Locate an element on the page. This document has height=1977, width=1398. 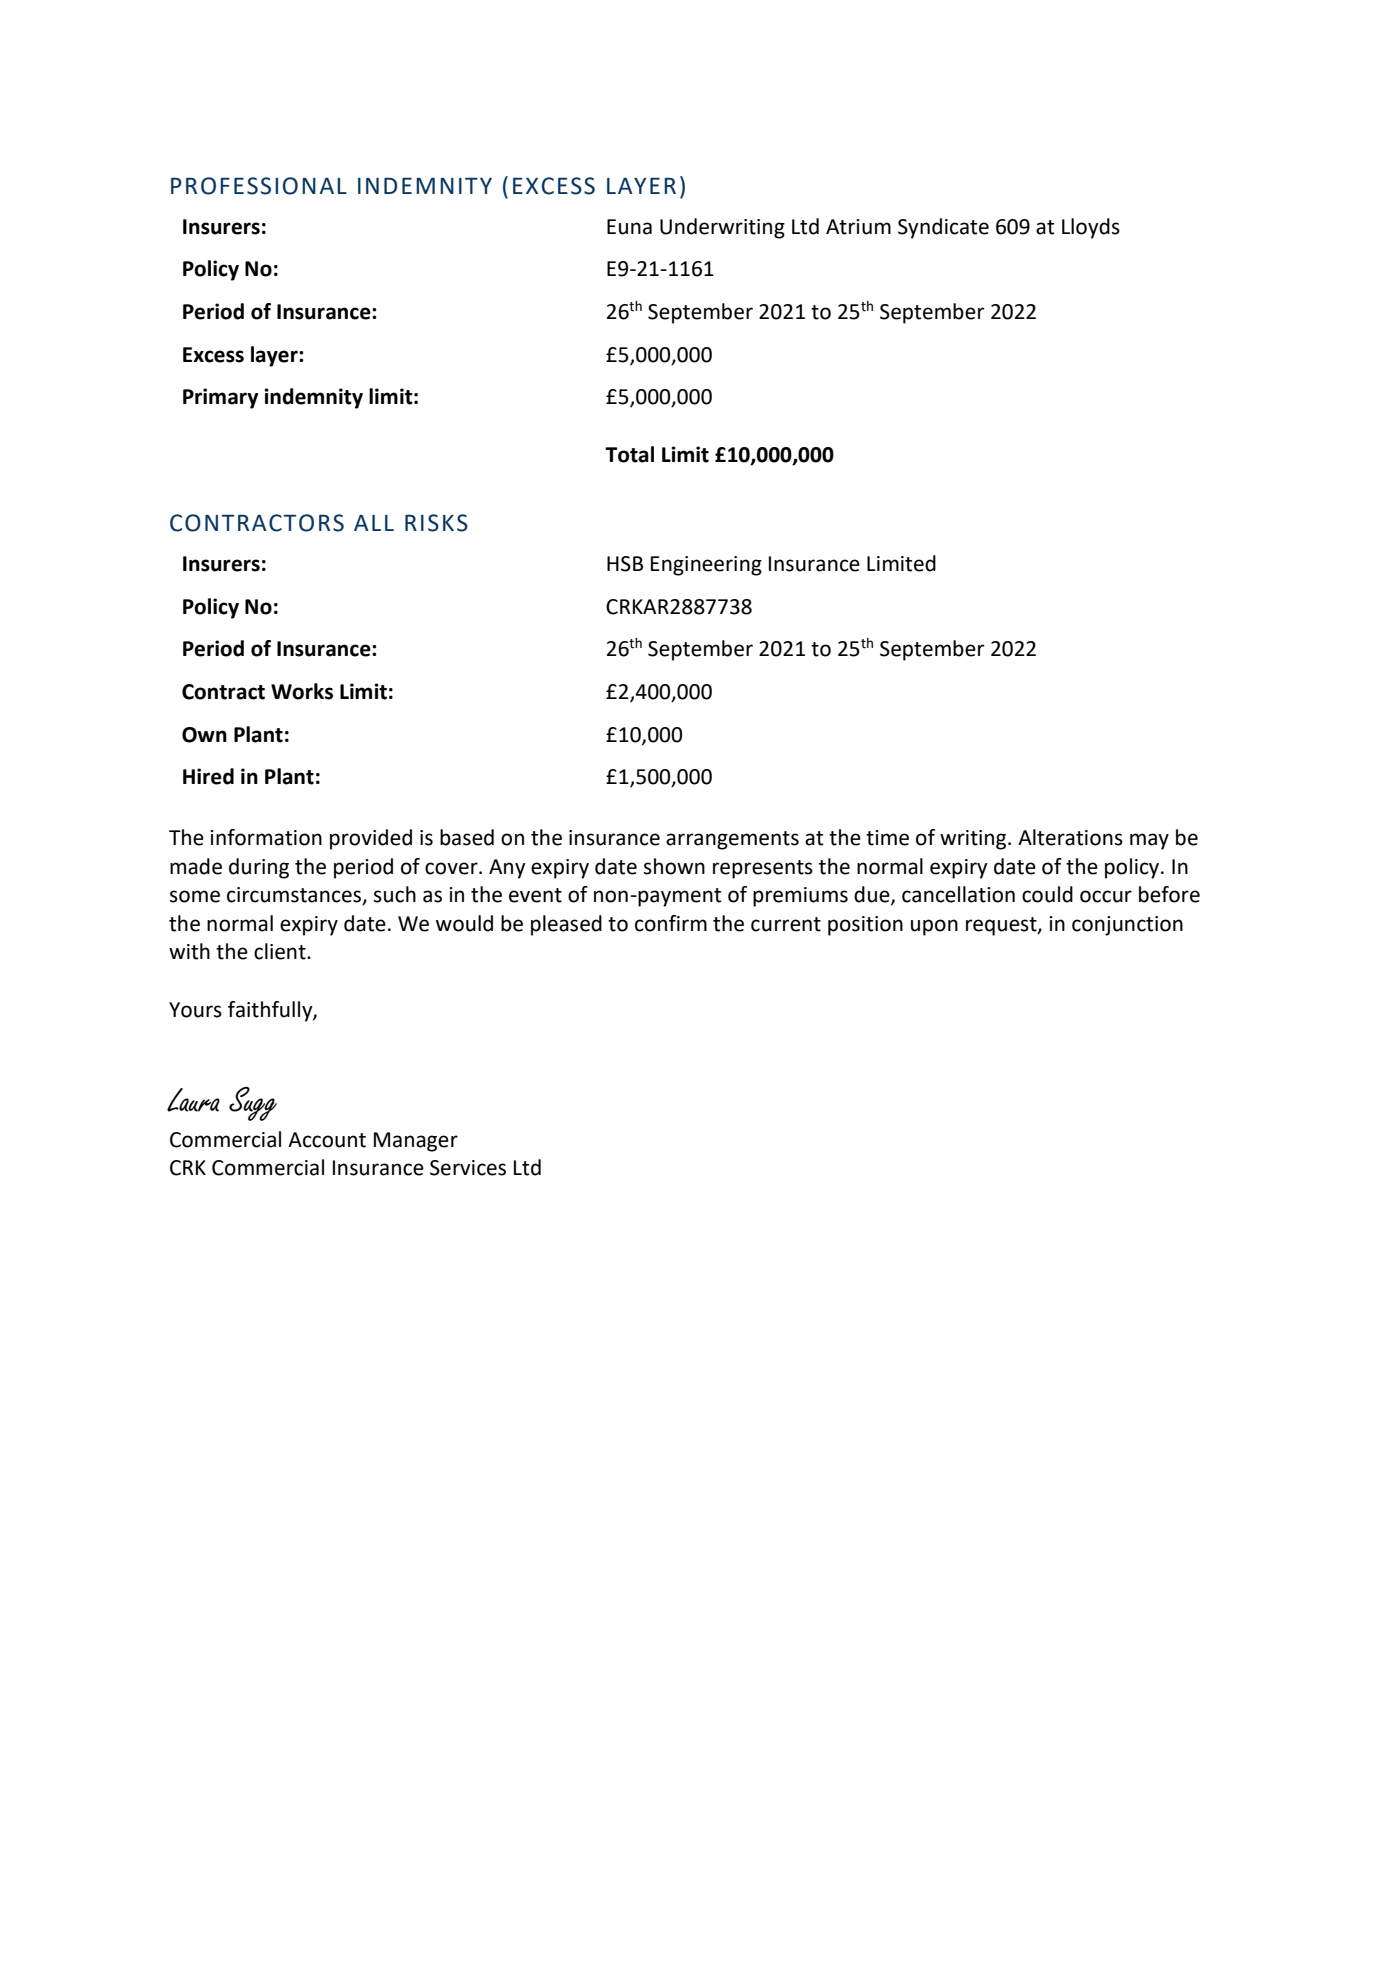
Works is located at coordinates (302, 691).
